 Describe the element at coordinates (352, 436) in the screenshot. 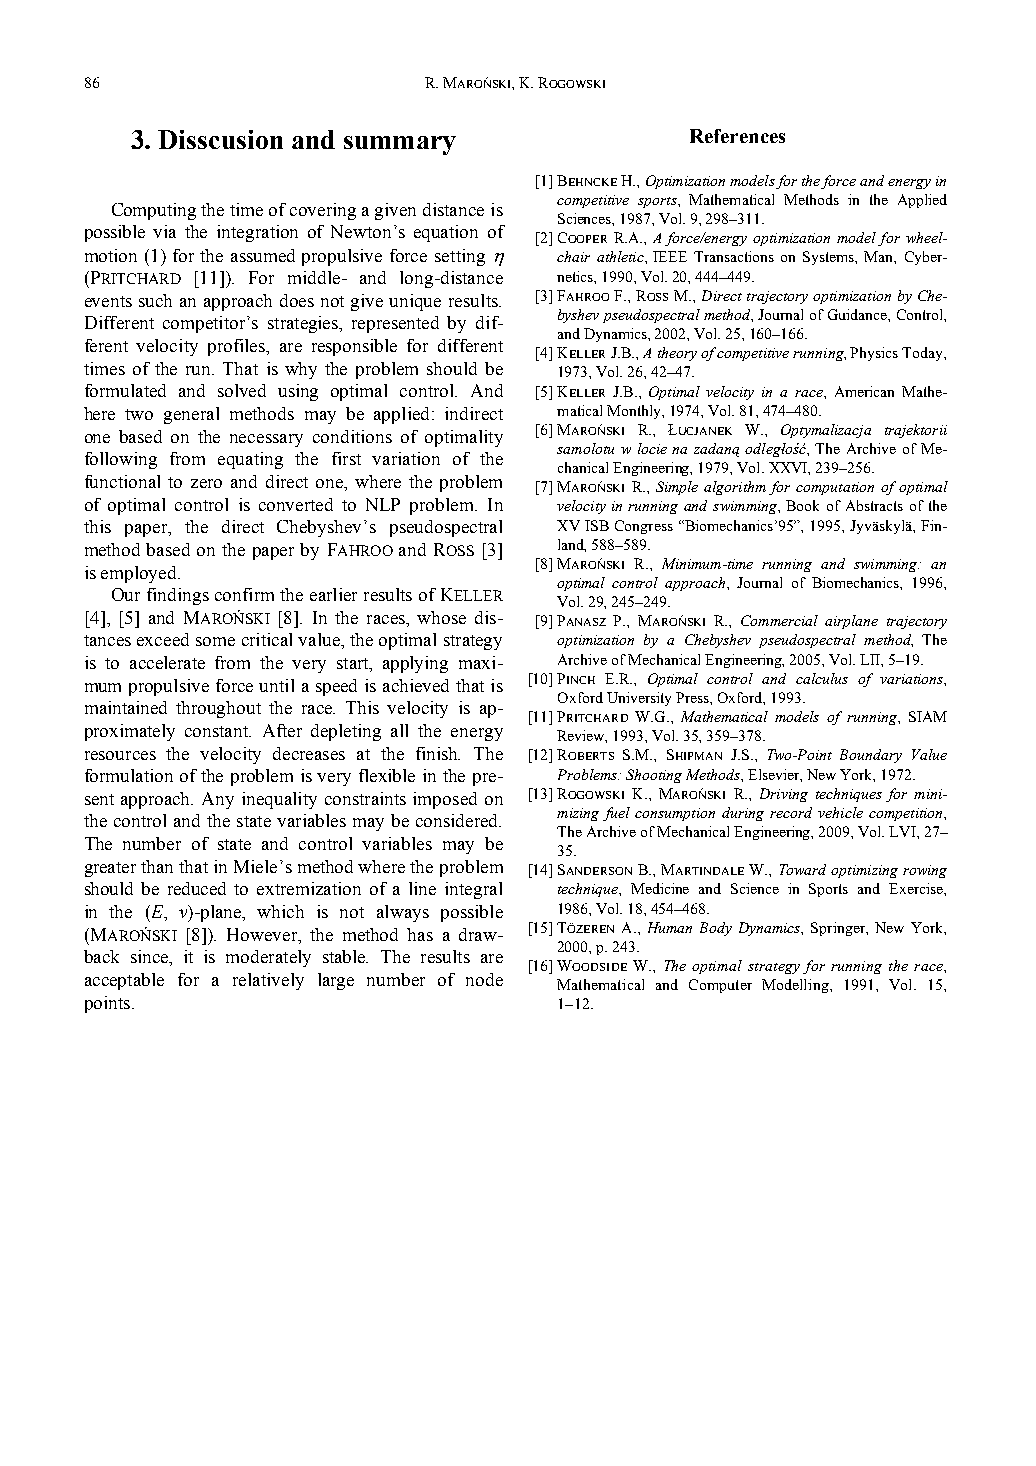

I see `conditions` at that location.
